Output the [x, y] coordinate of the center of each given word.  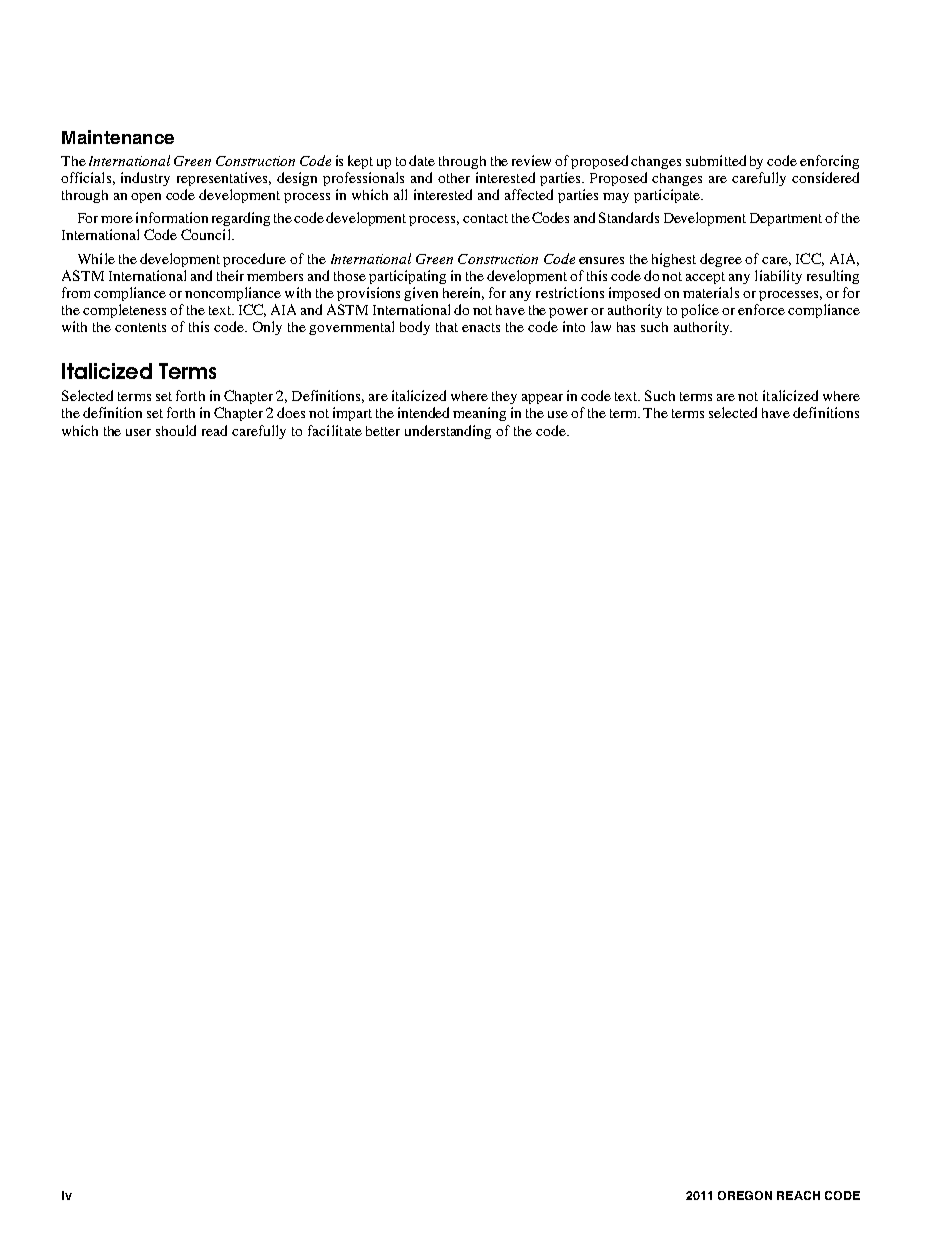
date [422, 160]
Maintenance [118, 137]
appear [542, 399]
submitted [716, 160]
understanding [448, 432]
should [176, 430]
